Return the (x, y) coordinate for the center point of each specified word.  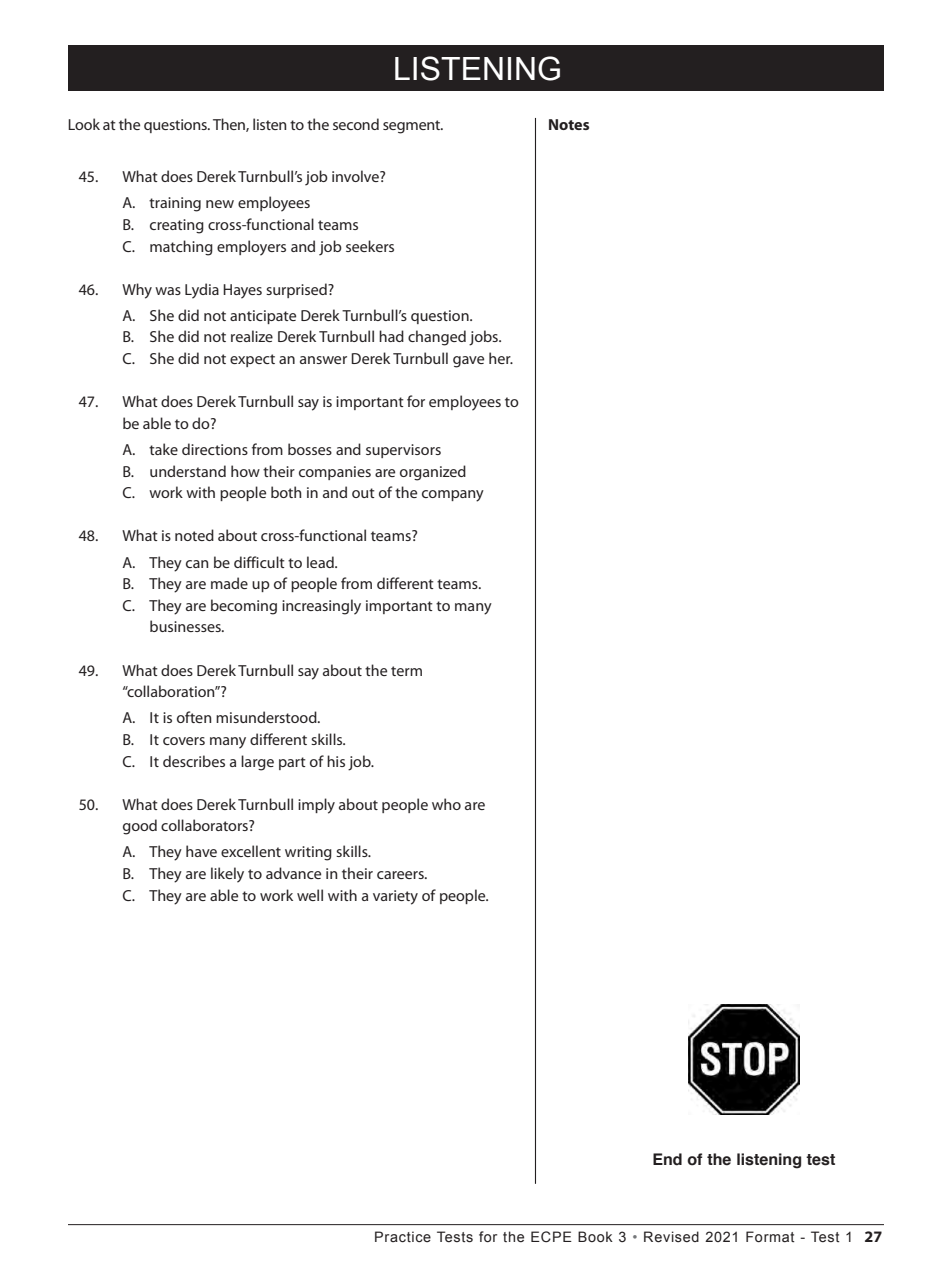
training (175, 204)
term (406, 671)
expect (252, 360)
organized (433, 473)
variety (395, 897)
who (446, 804)
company (453, 496)
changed (437, 338)
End (667, 1159)
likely (227, 875)
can (197, 564)
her (501, 358)
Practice (403, 1236)
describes (194, 761)
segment (413, 127)
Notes (569, 124)
